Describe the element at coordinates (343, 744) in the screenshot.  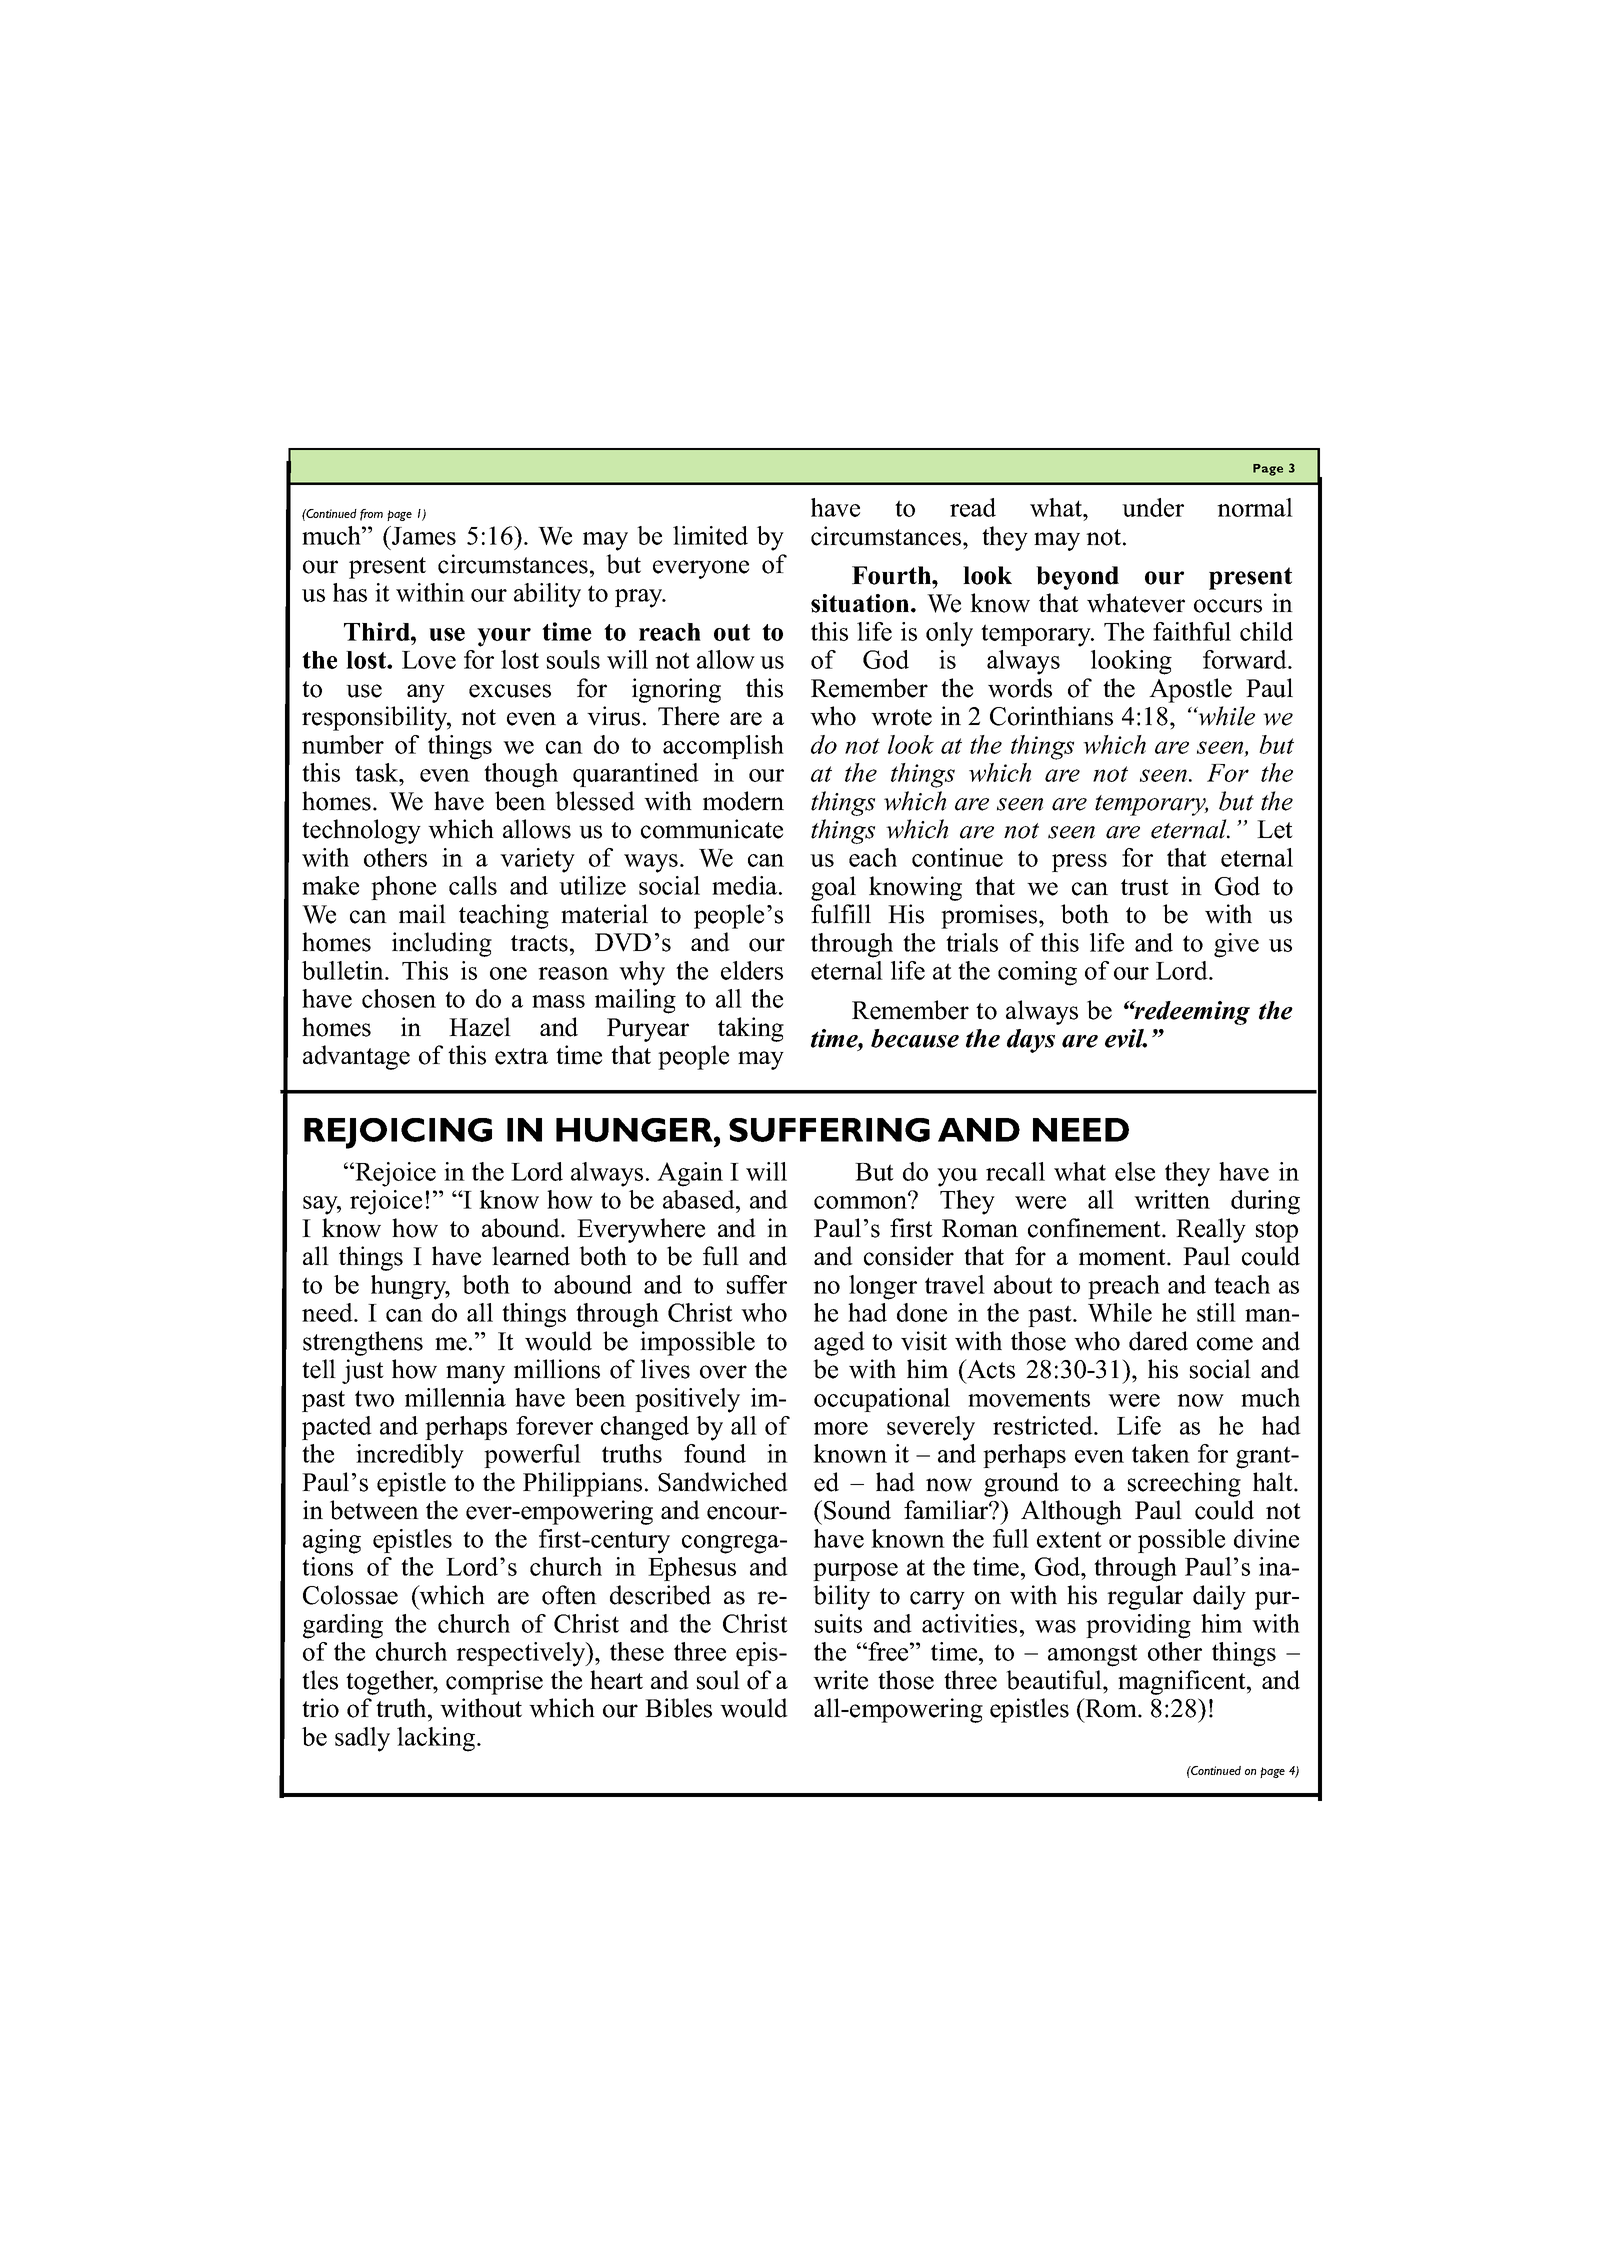
I see `number` at that location.
